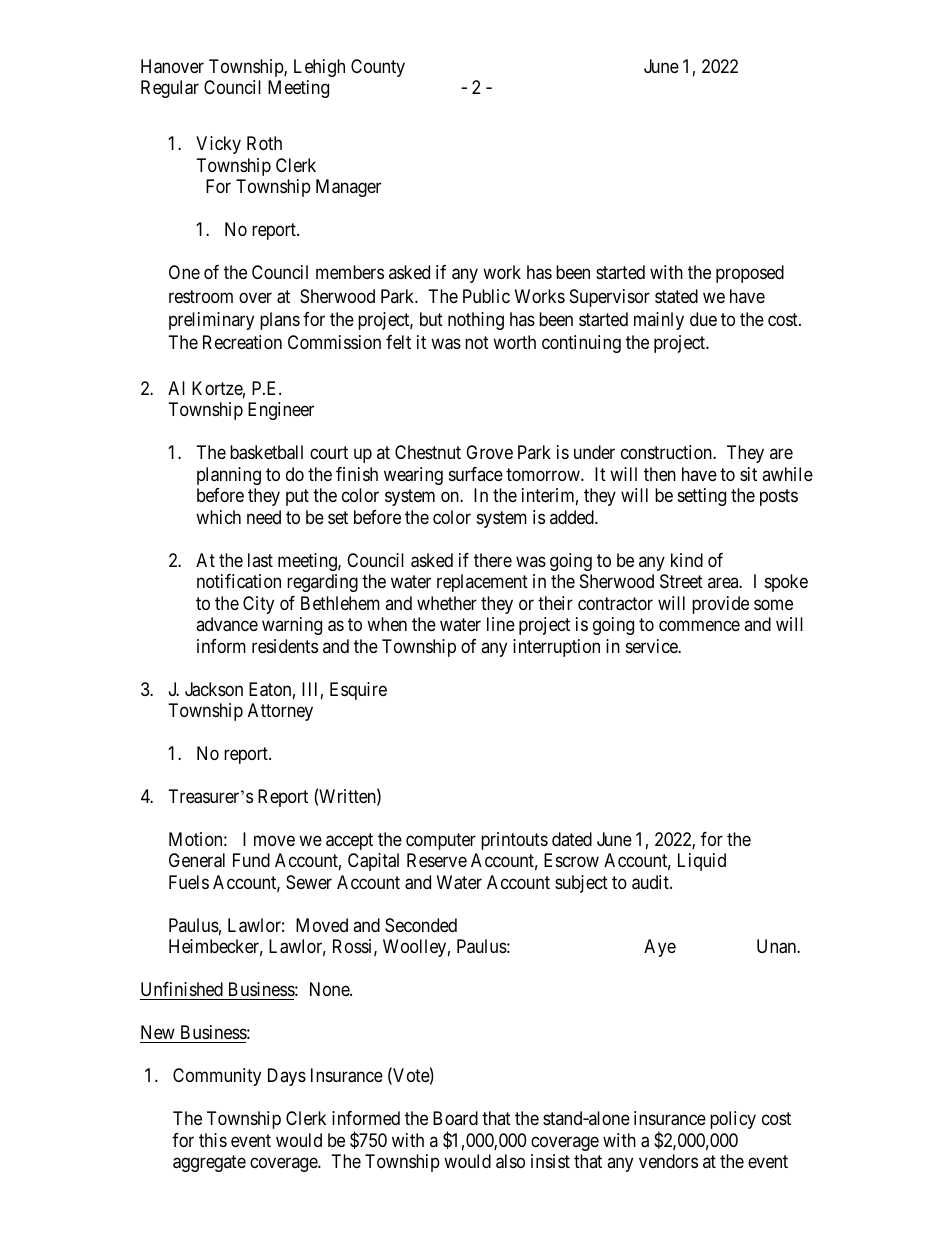 Image resolution: width=952 pixels, height=1233 pixels. I want to click on County, so click(378, 68).
